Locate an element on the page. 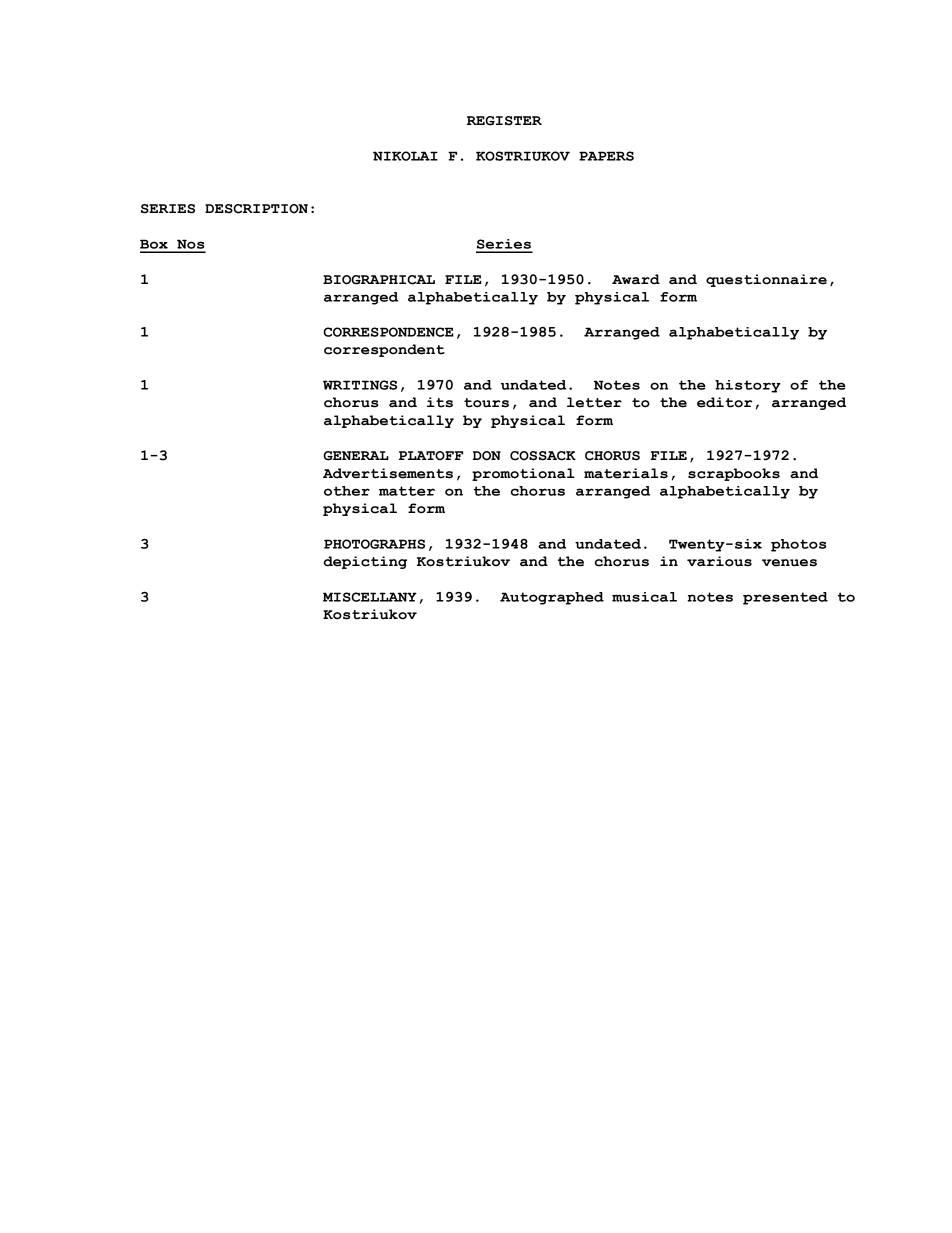 The image size is (952, 1233). MISCELLANY is located at coordinates (370, 597).
